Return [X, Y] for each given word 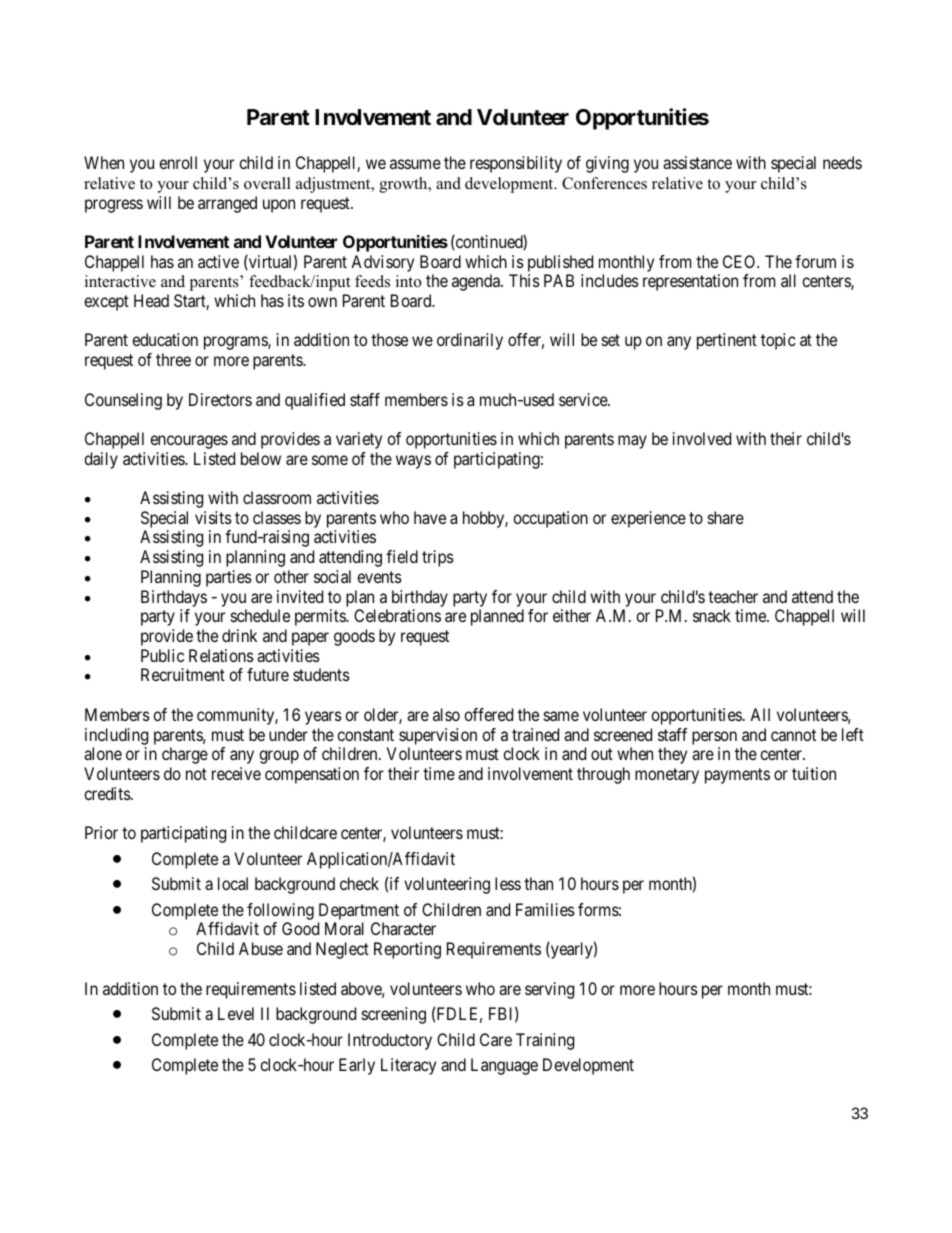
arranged [227, 204]
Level [236, 1013]
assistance [697, 162]
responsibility [516, 164]
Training [545, 1041]
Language [504, 1066]
